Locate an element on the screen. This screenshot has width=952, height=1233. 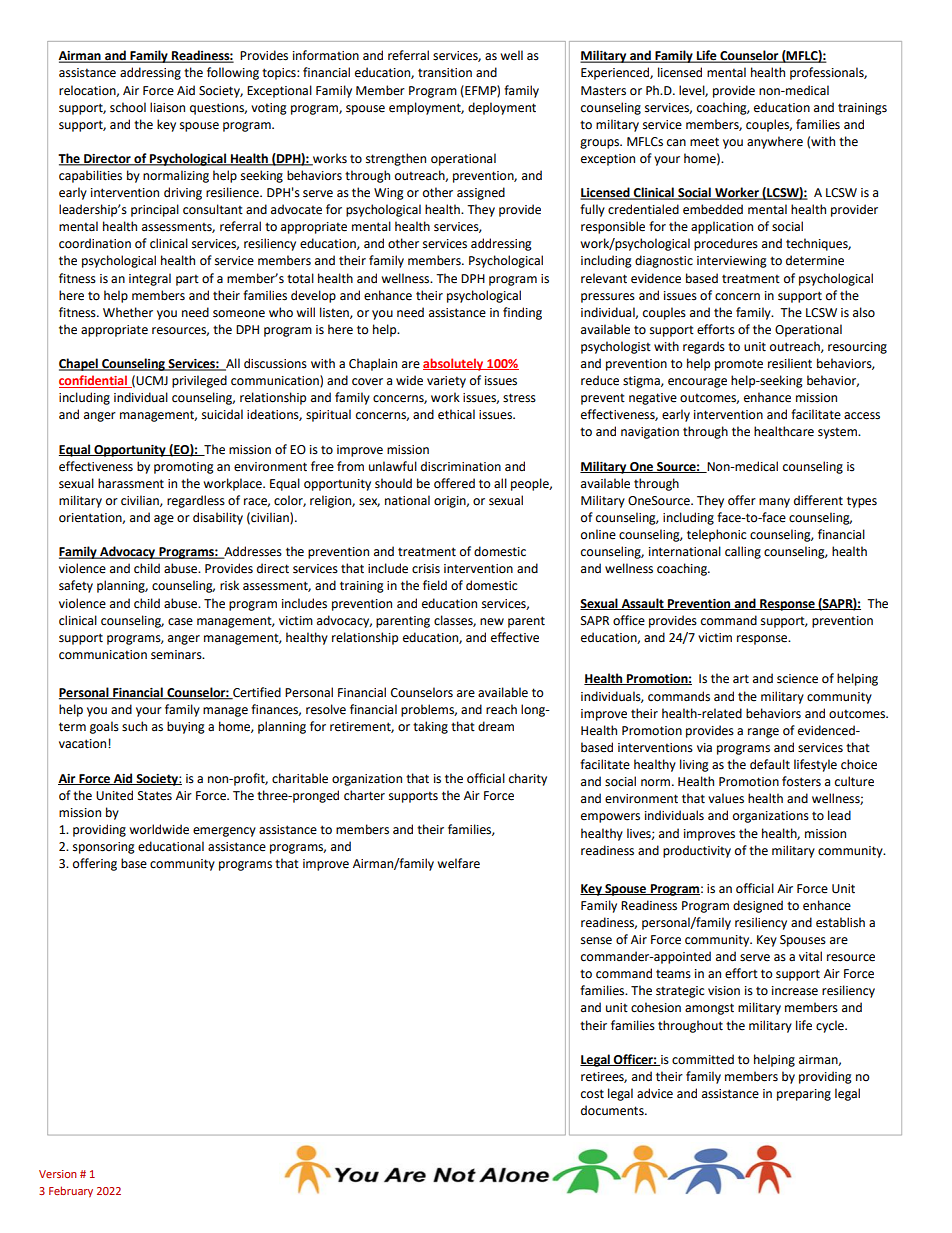
February is located at coordinates (71, 1192).
